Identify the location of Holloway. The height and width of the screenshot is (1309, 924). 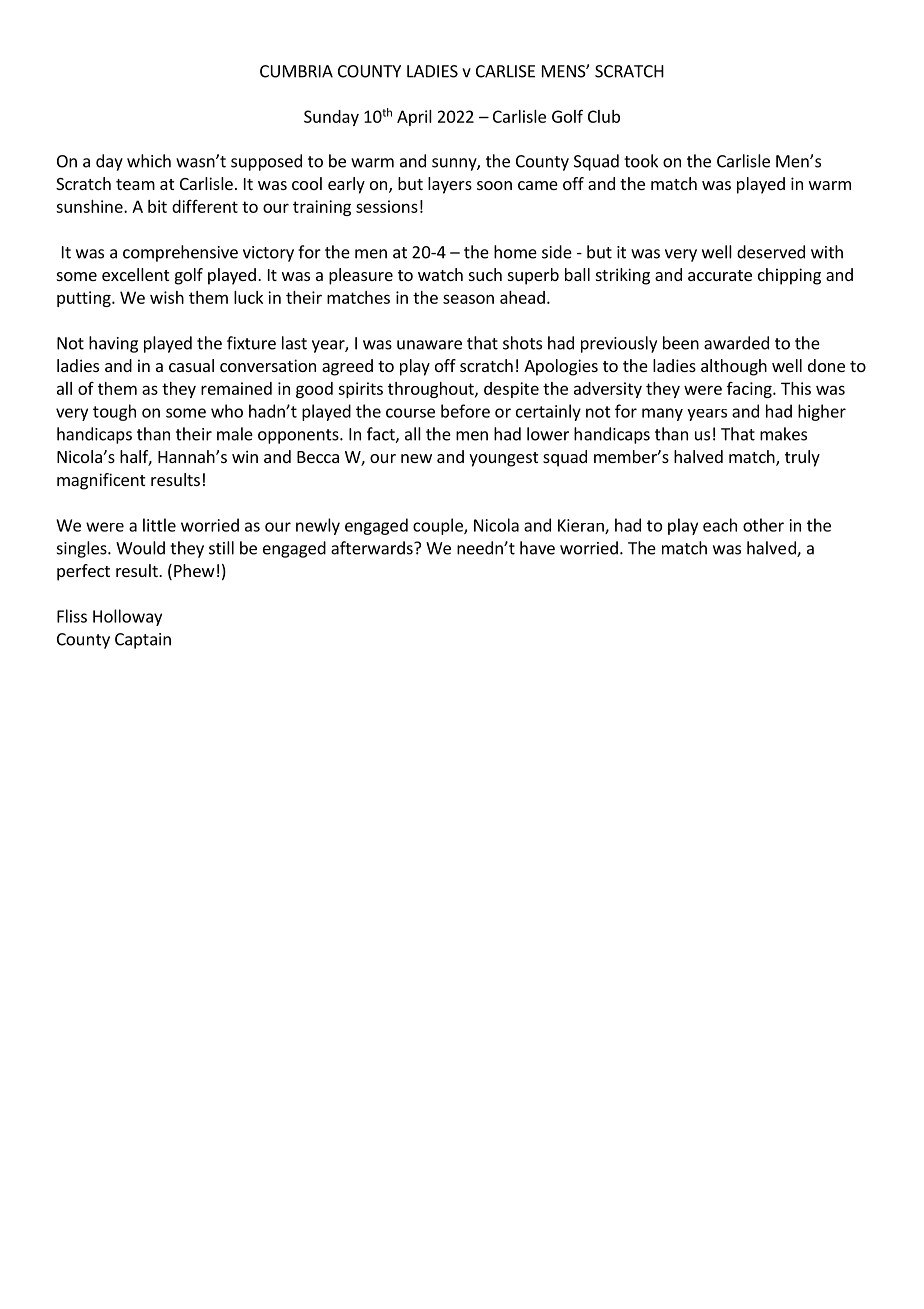
(127, 617).
